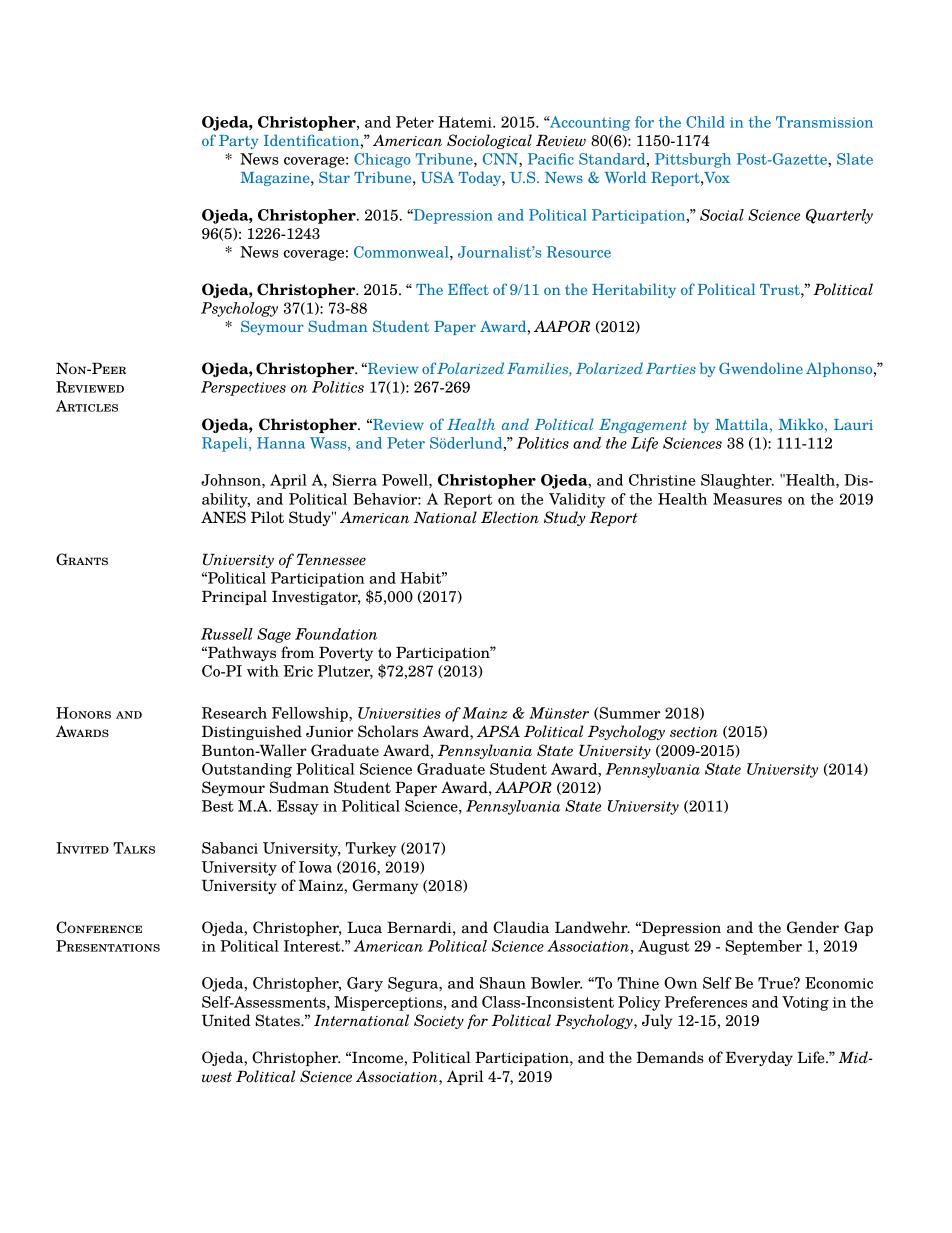  What do you see at coordinates (510, 517) in the image?
I see `Election` at bounding box center [510, 517].
